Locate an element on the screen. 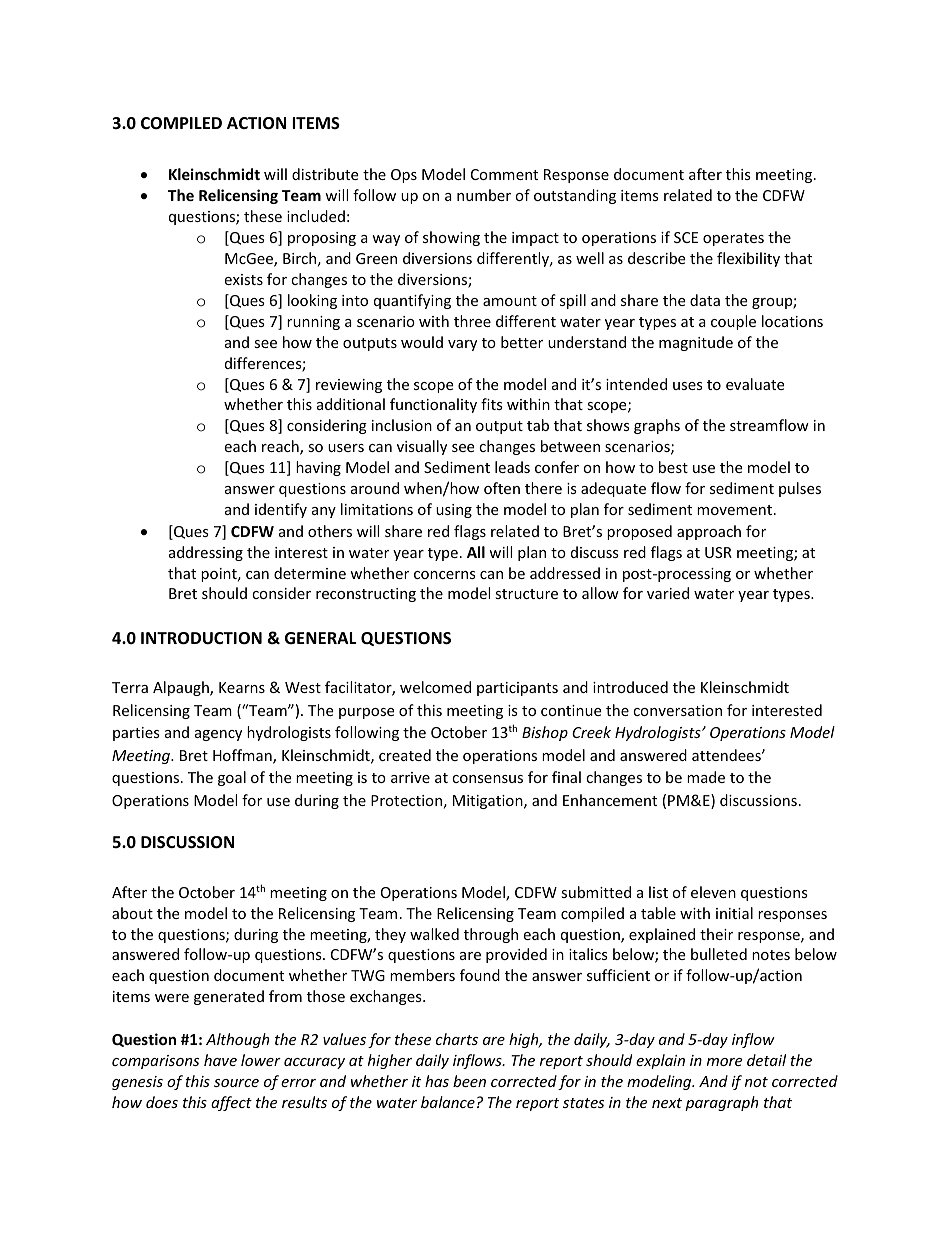 This screenshot has height=1233, width=952. operates is located at coordinates (733, 239).
